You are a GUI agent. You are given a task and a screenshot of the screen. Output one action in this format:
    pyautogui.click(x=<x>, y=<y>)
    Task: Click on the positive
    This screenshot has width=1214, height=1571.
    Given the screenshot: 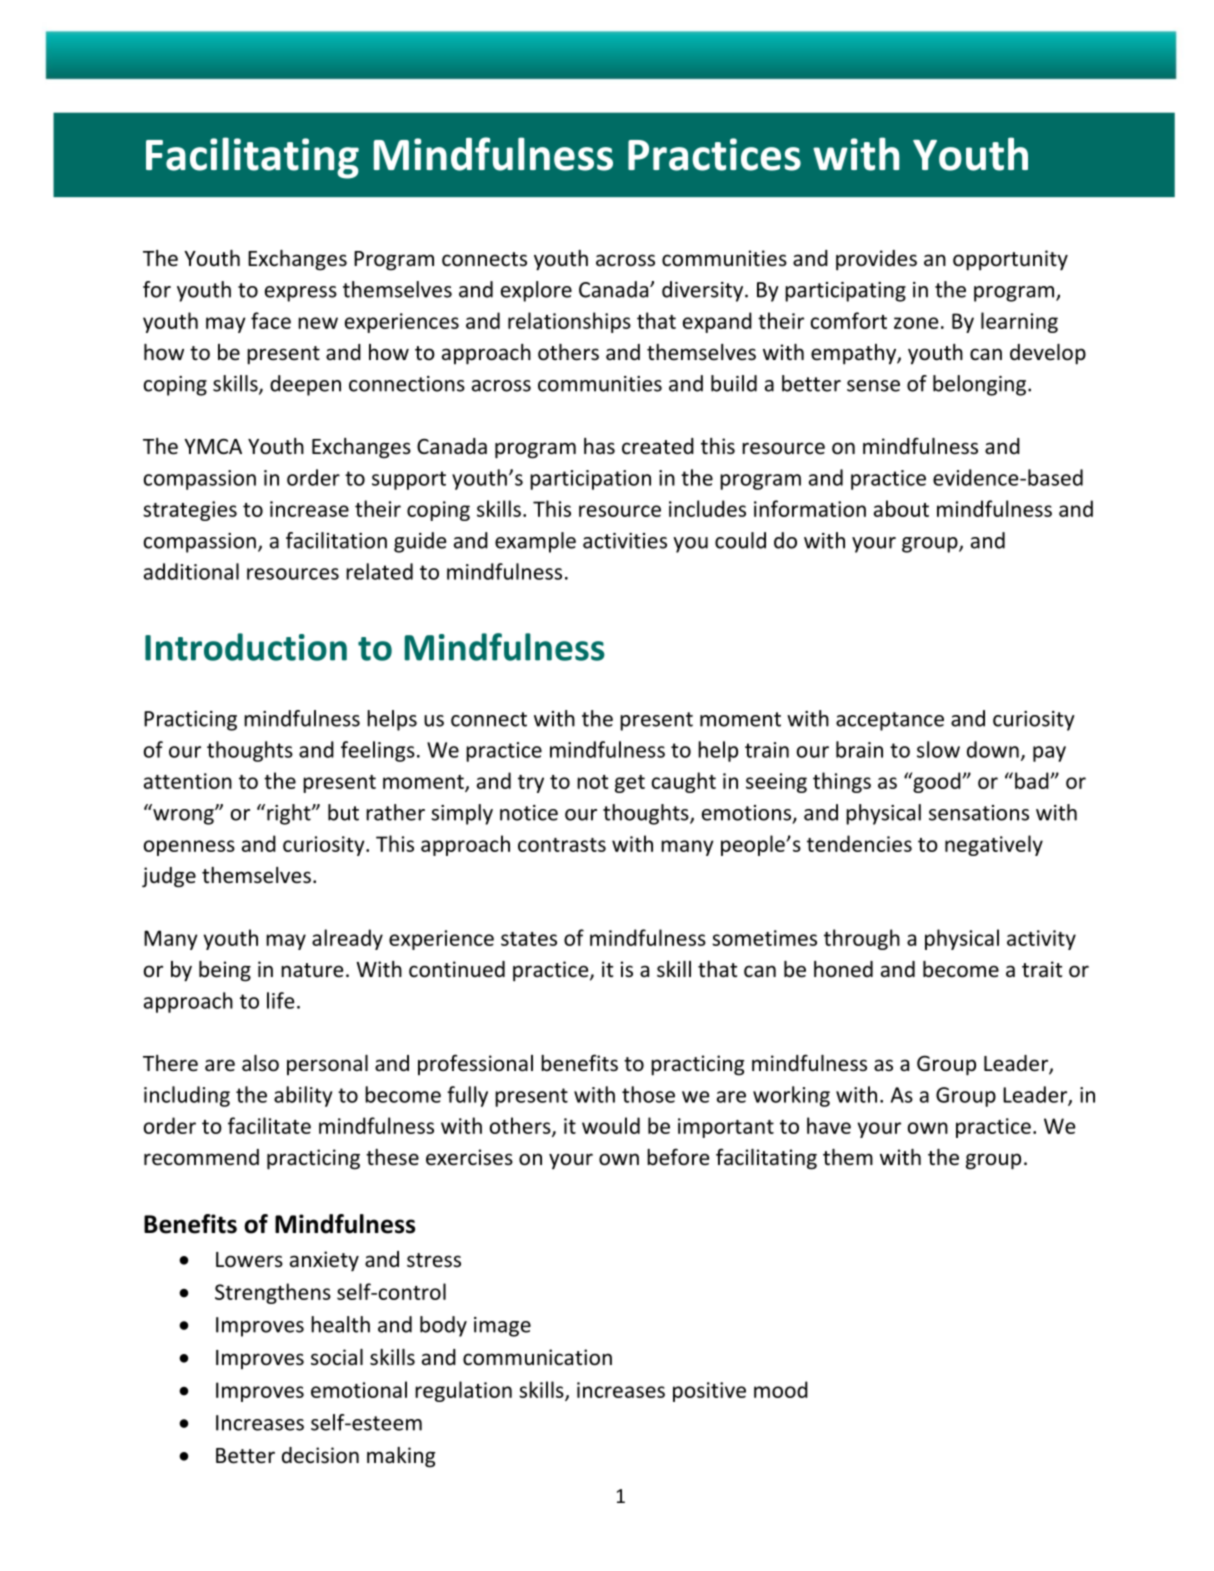 What is the action you would take?
    pyautogui.click(x=709, y=1392)
